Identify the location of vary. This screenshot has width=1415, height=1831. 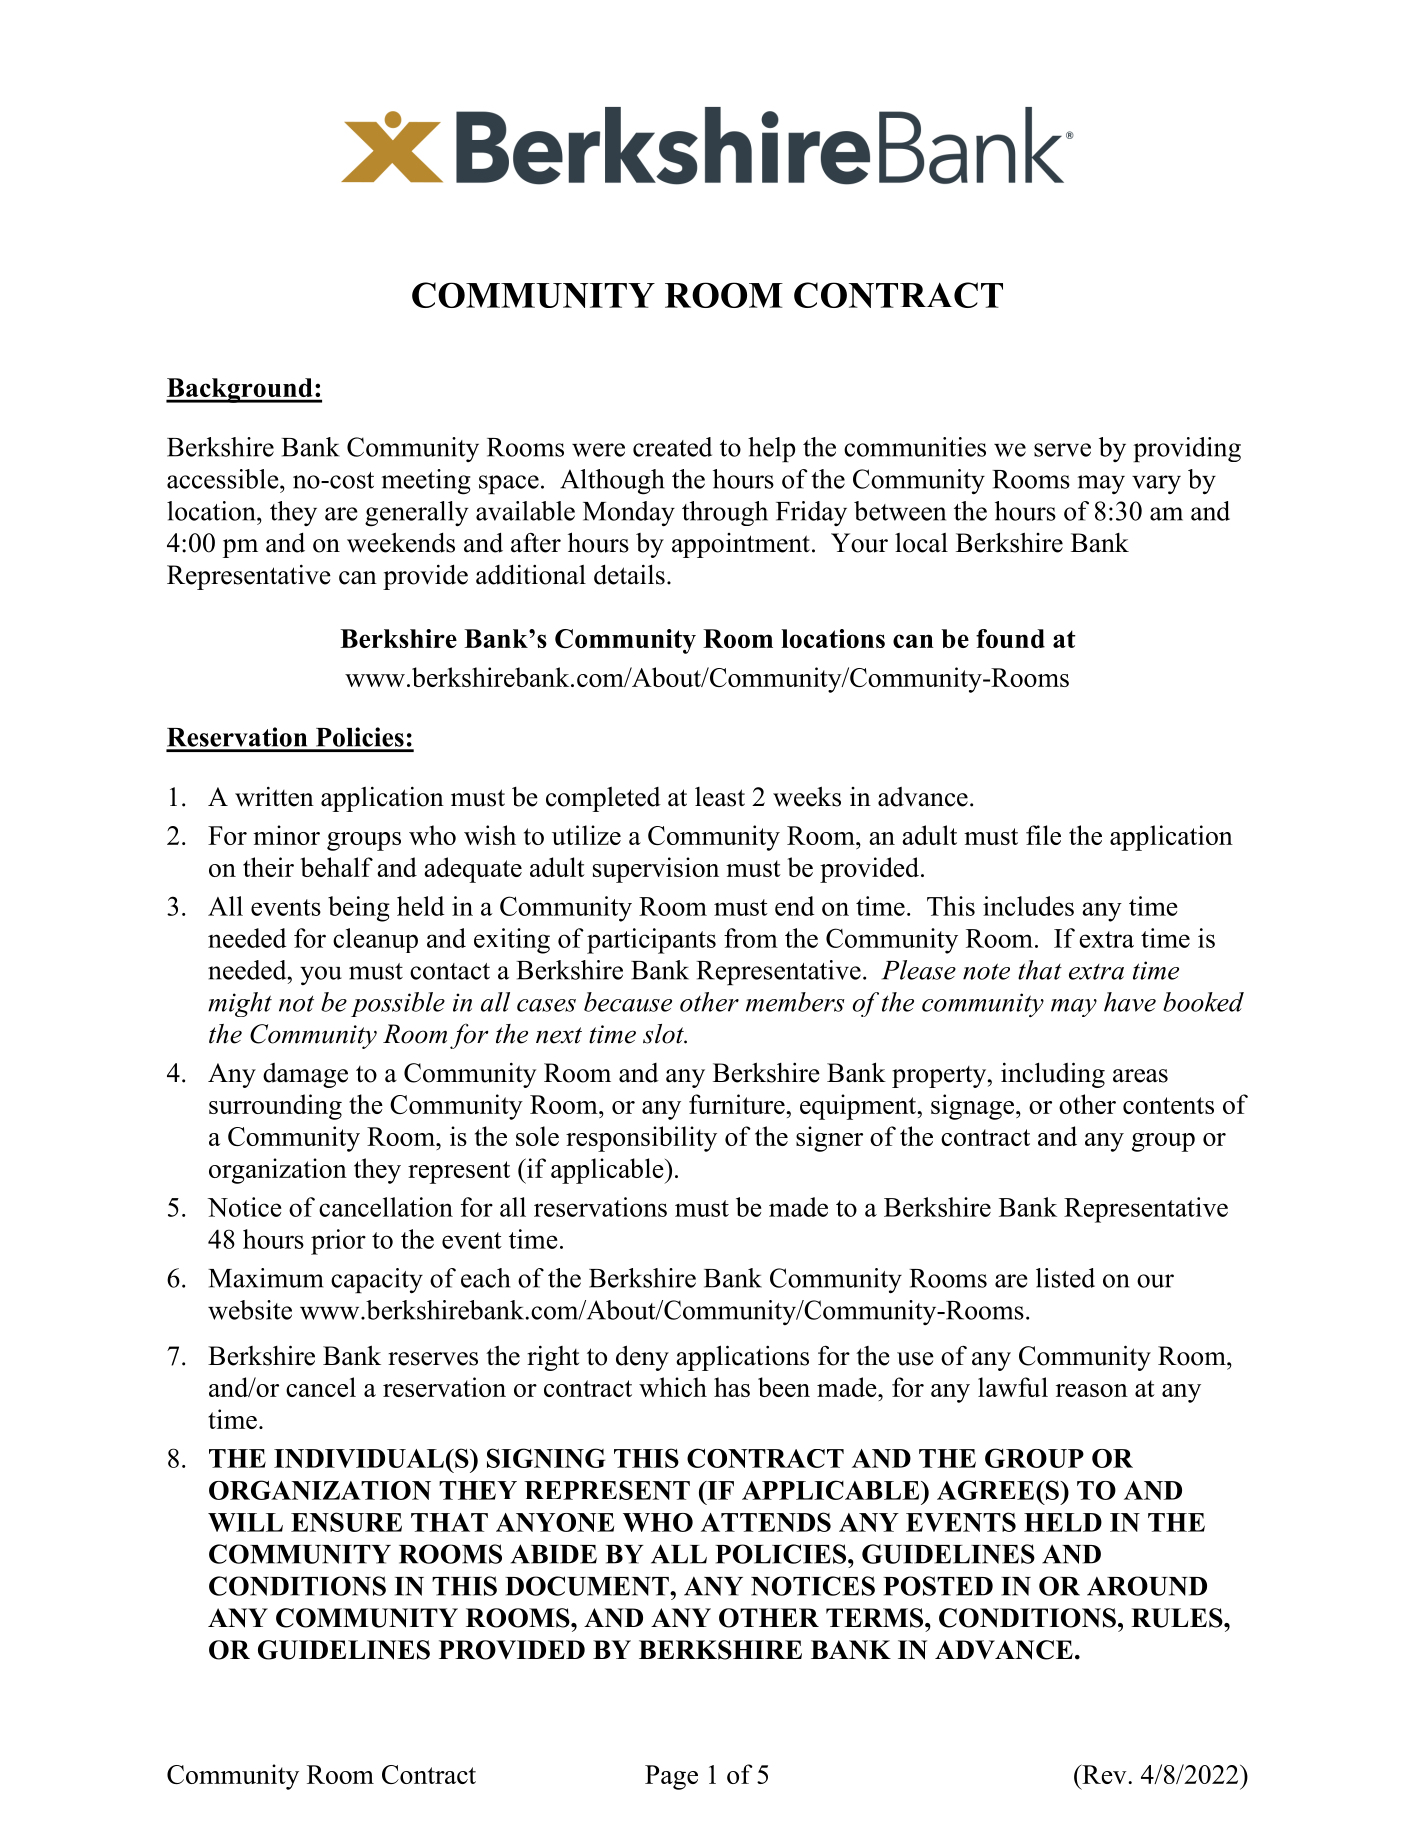
(1156, 484).
